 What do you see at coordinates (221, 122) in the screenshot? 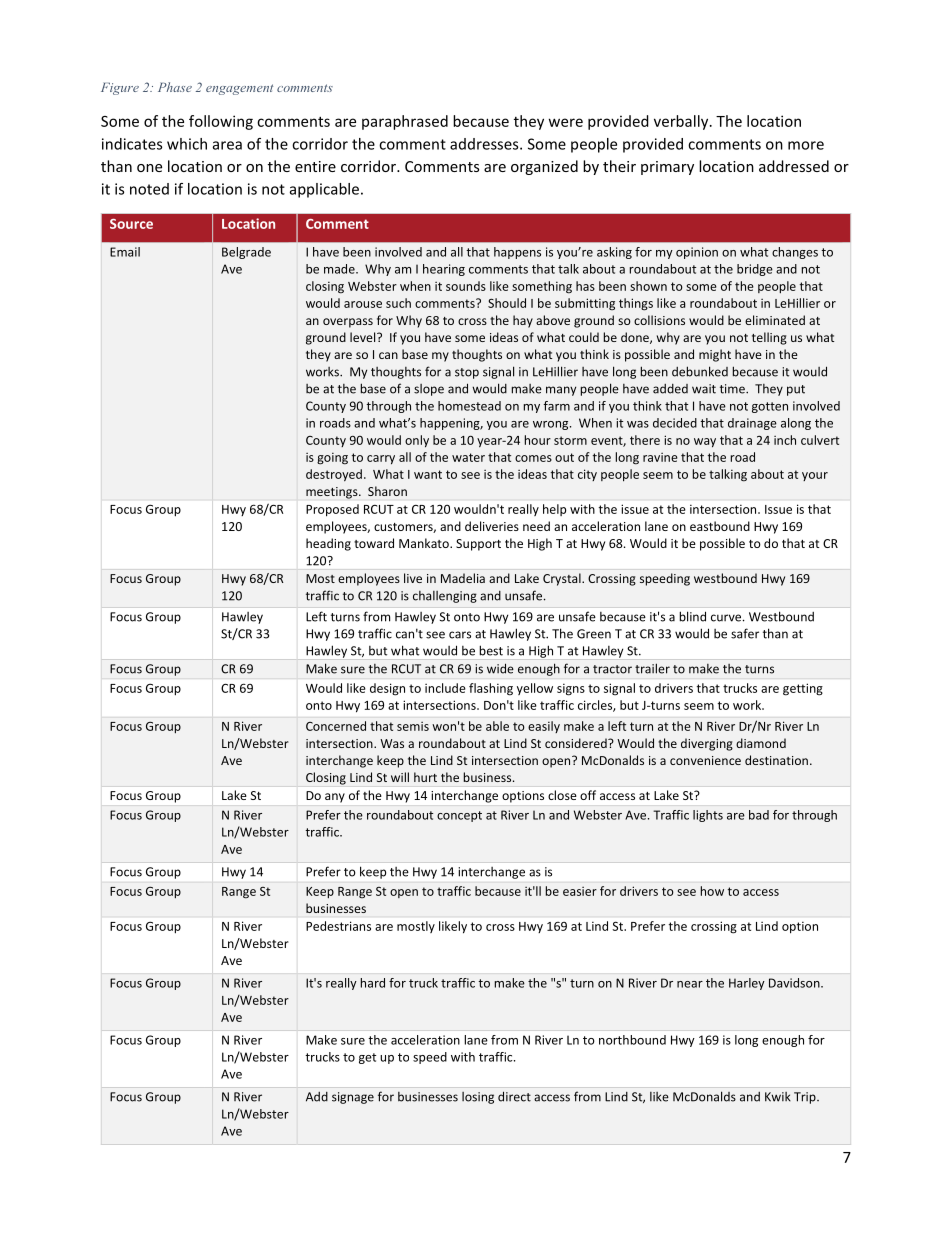
I see `following` at bounding box center [221, 122].
